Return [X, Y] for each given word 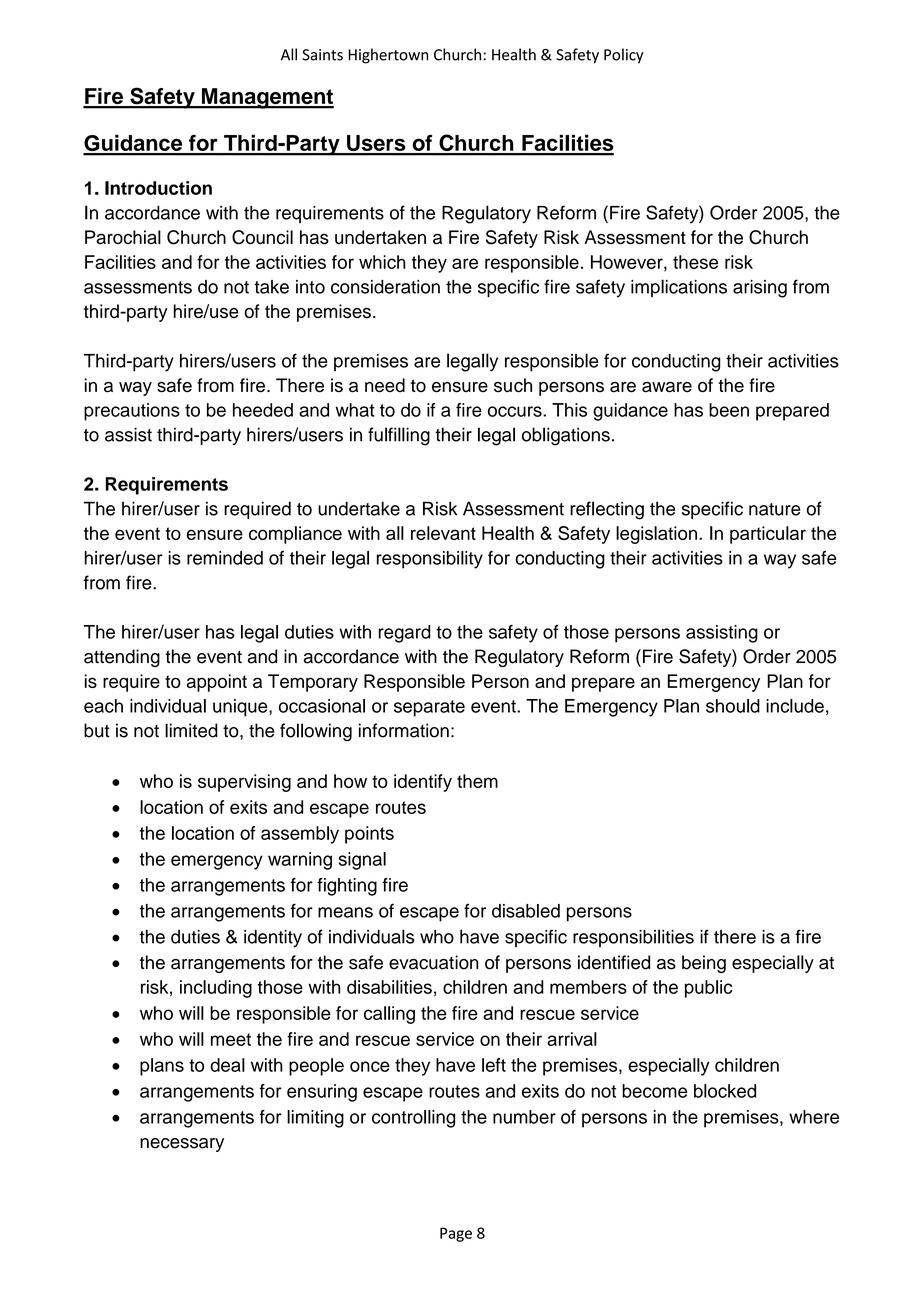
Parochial [123, 237]
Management [267, 98]
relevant [443, 533]
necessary [182, 1145]
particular [768, 535]
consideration [385, 287]
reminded [225, 558]
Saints [322, 55]
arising [760, 289]
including [216, 989]
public [708, 989]
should [733, 706]
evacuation [433, 962]
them [477, 781]
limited [191, 730]
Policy [624, 56]
